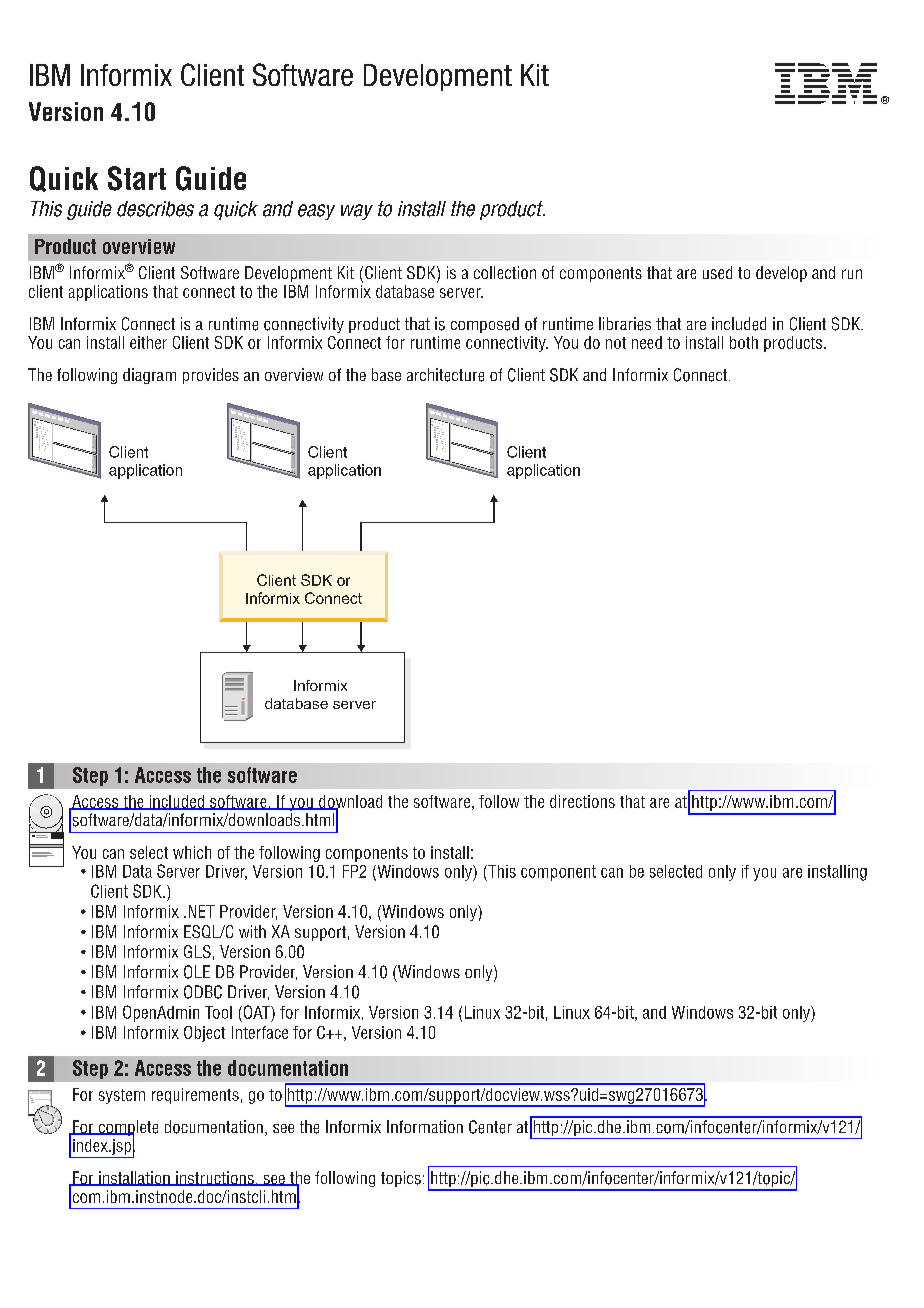 The width and height of the document is (924, 1308). What do you see at coordinates (505, 272) in the document?
I see `collection` at bounding box center [505, 272].
